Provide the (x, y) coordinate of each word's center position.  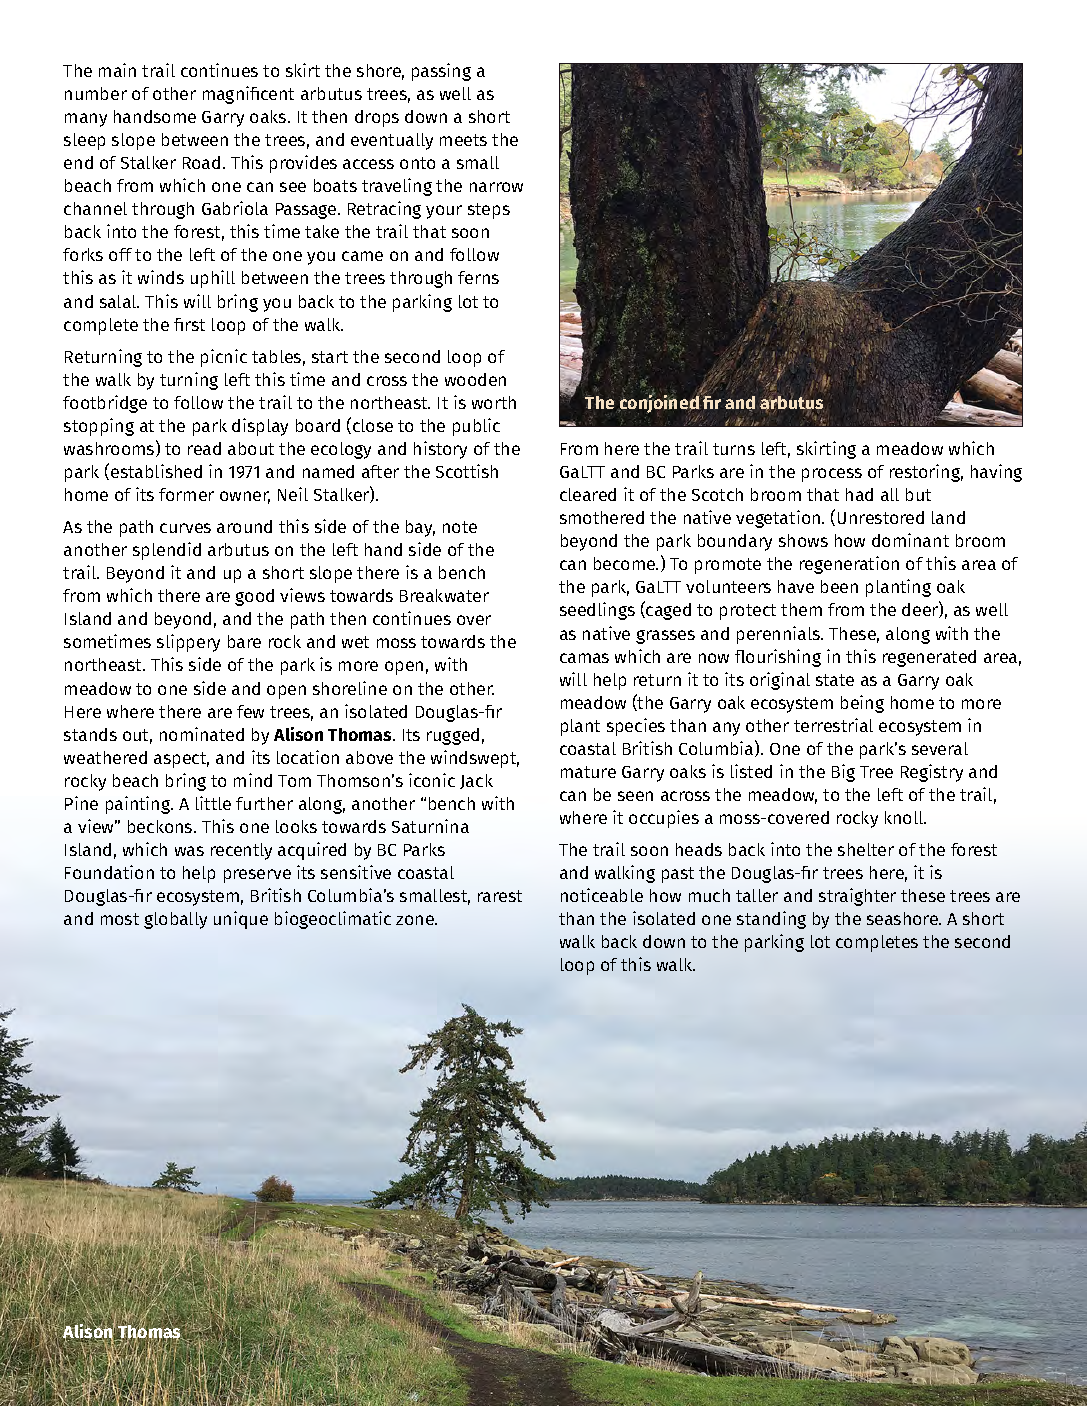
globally (175, 920)
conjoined (659, 404)
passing (441, 72)
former (186, 494)
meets (463, 140)
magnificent (248, 95)
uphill (213, 279)
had (859, 494)
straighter (857, 897)
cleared (588, 494)
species (636, 727)
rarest (500, 896)
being (862, 704)
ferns (478, 277)
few (250, 711)
